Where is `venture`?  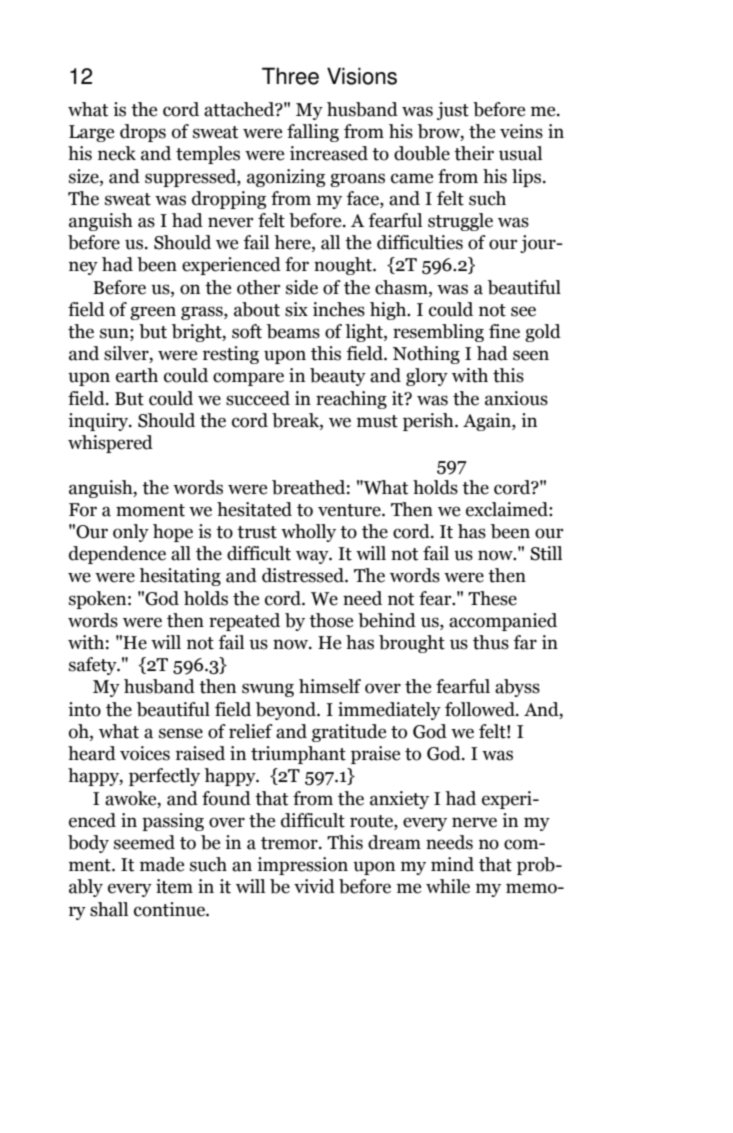 venture is located at coordinates (350, 510).
